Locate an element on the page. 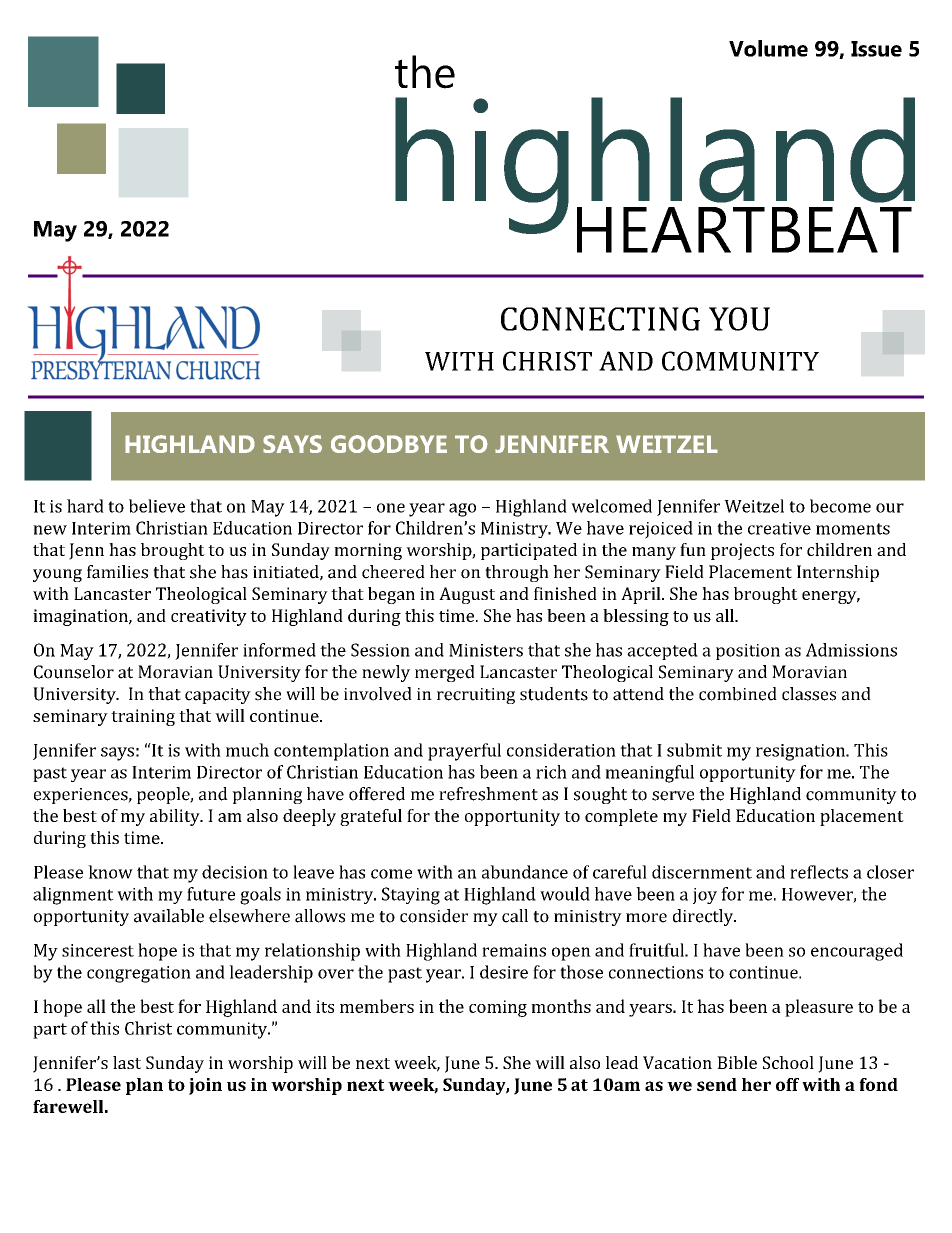 The height and width of the page is (1233, 952). families is located at coordinates (117, 572).
